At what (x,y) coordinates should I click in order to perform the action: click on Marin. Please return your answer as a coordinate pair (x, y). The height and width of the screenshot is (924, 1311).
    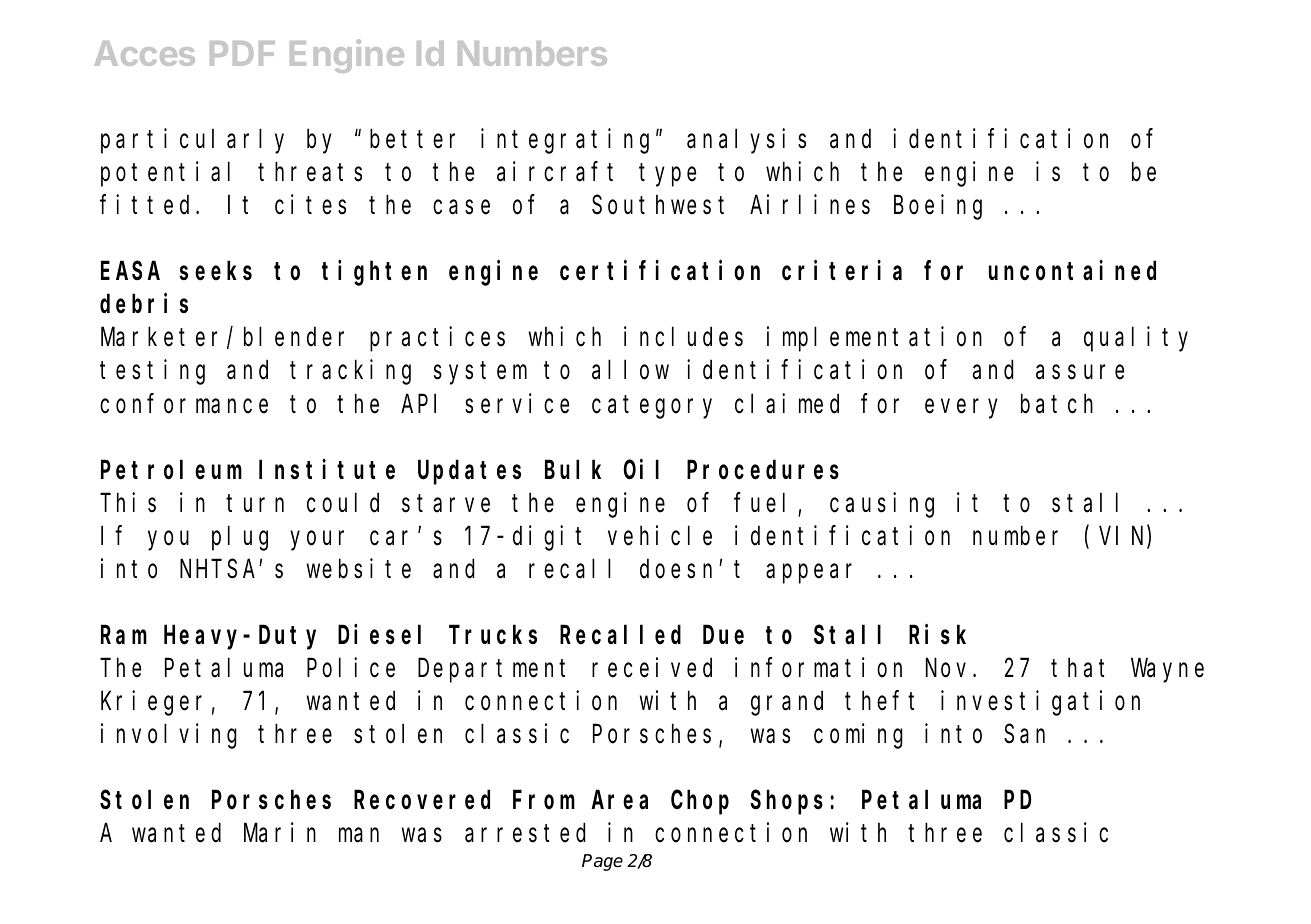
    Looking at the image, I should click on (280, 833).
